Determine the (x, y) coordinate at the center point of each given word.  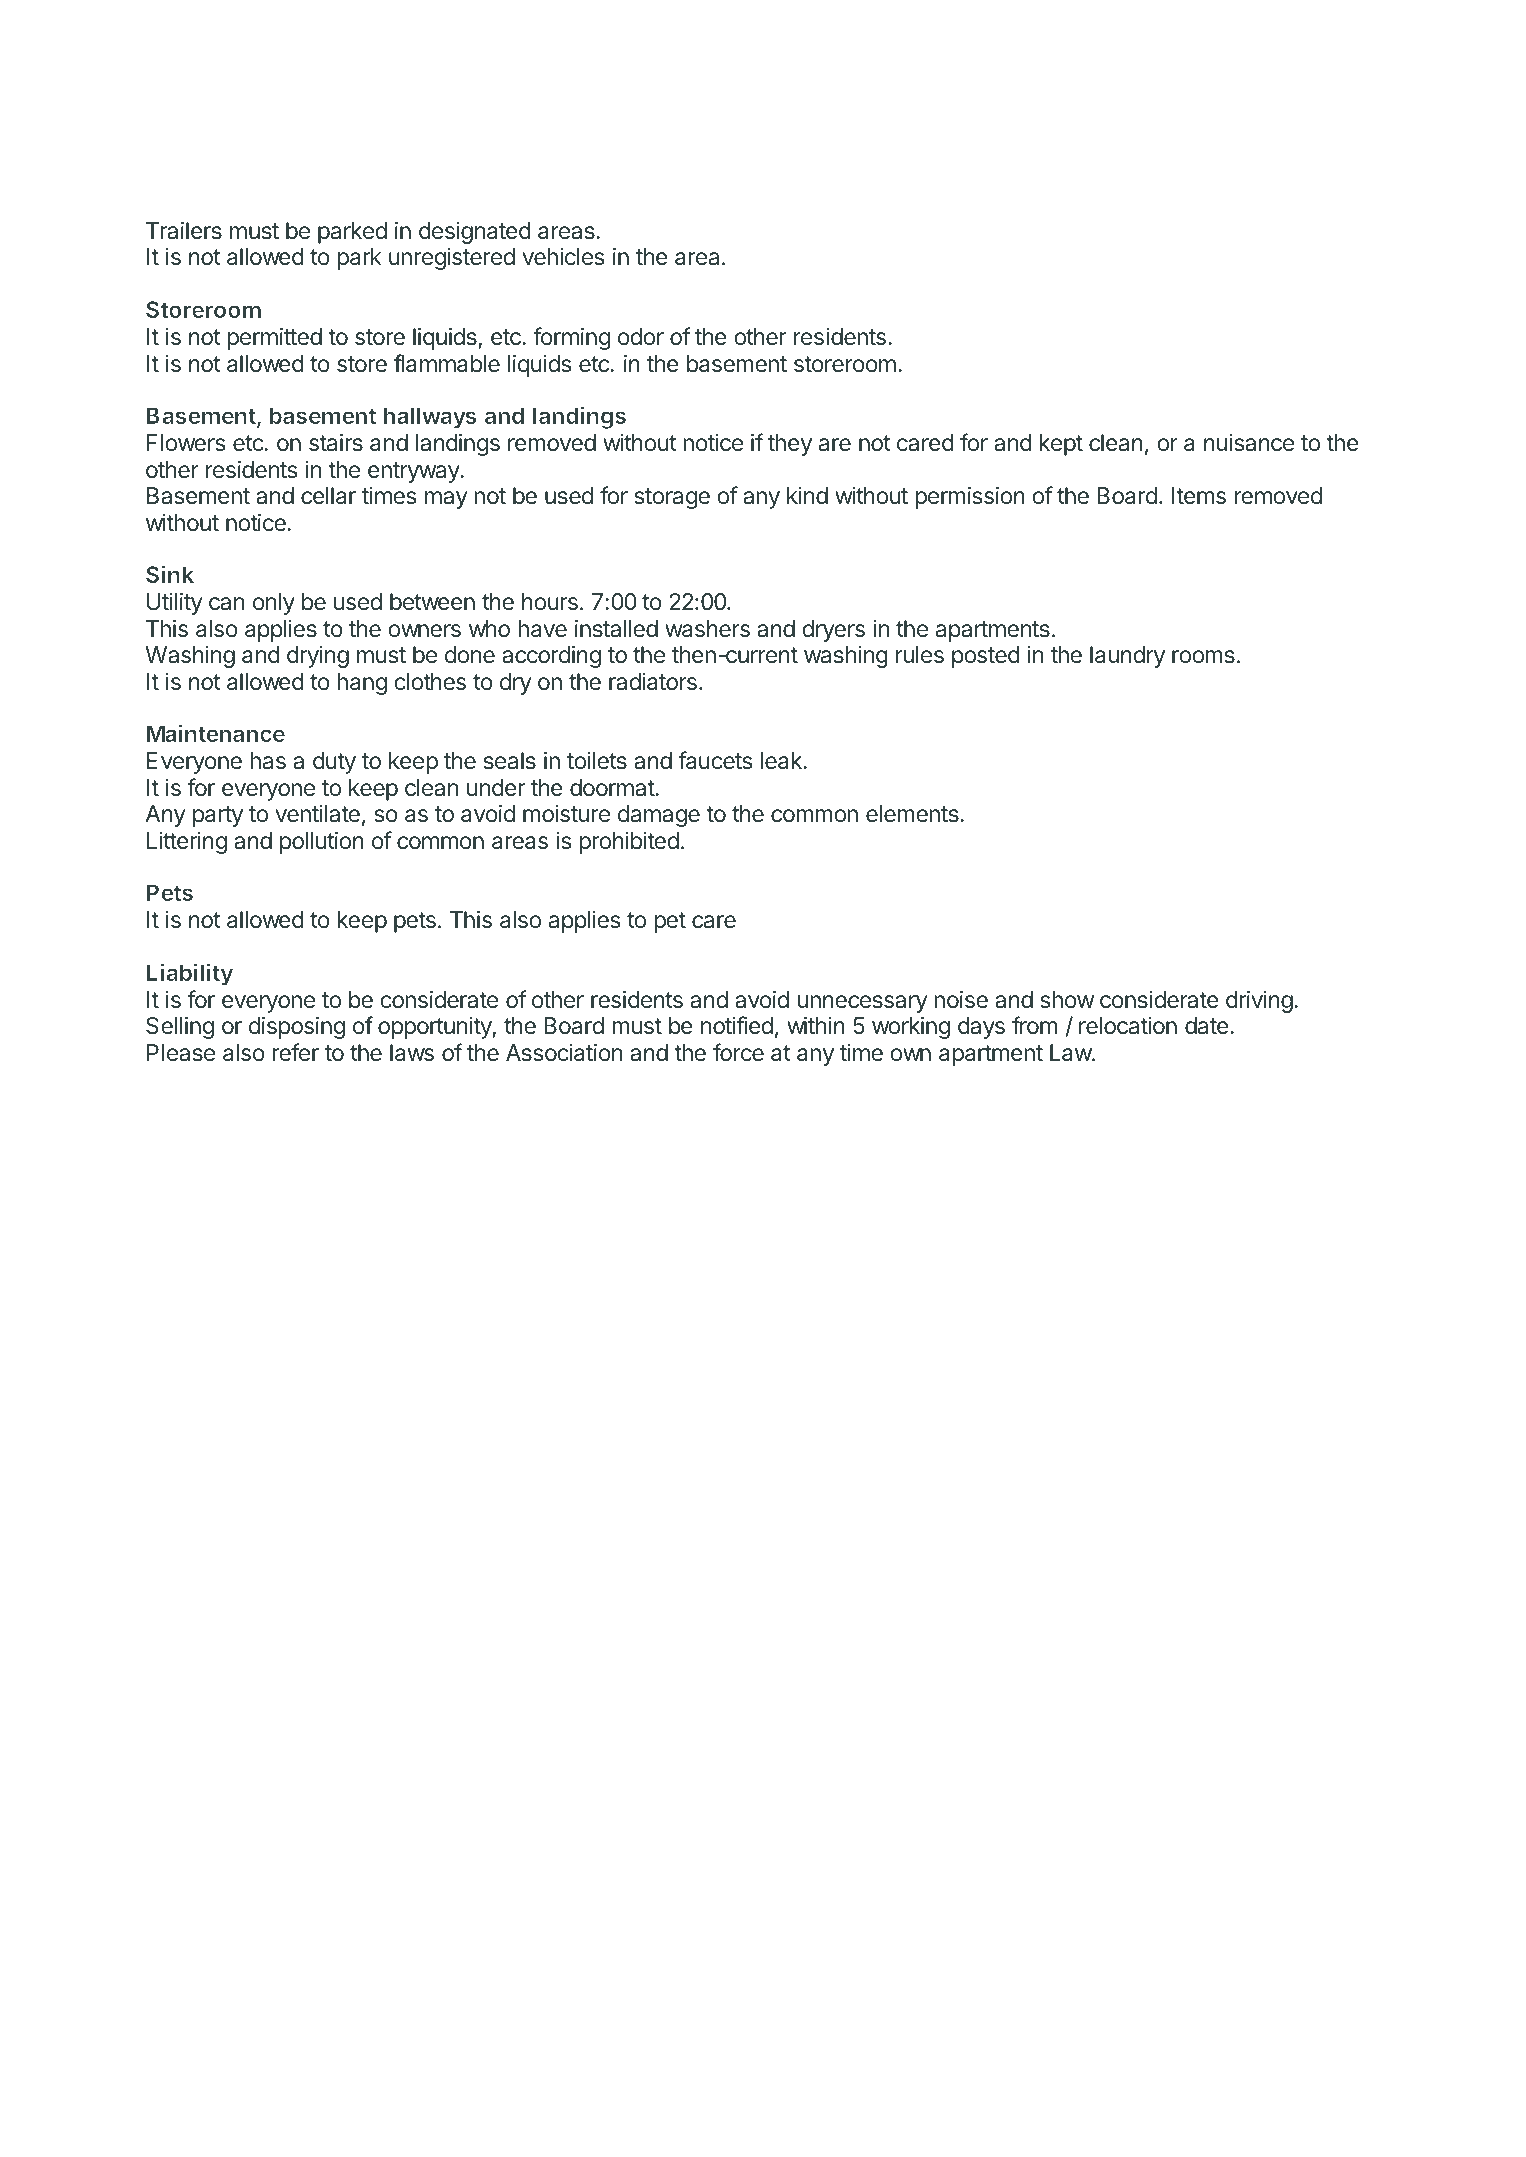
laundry (1127, 657)
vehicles (563, 257)
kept (1061, 445)
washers (707, 629)
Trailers (184, 231)
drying (318, 657)
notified (737, 1025)
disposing (297, 1028)
